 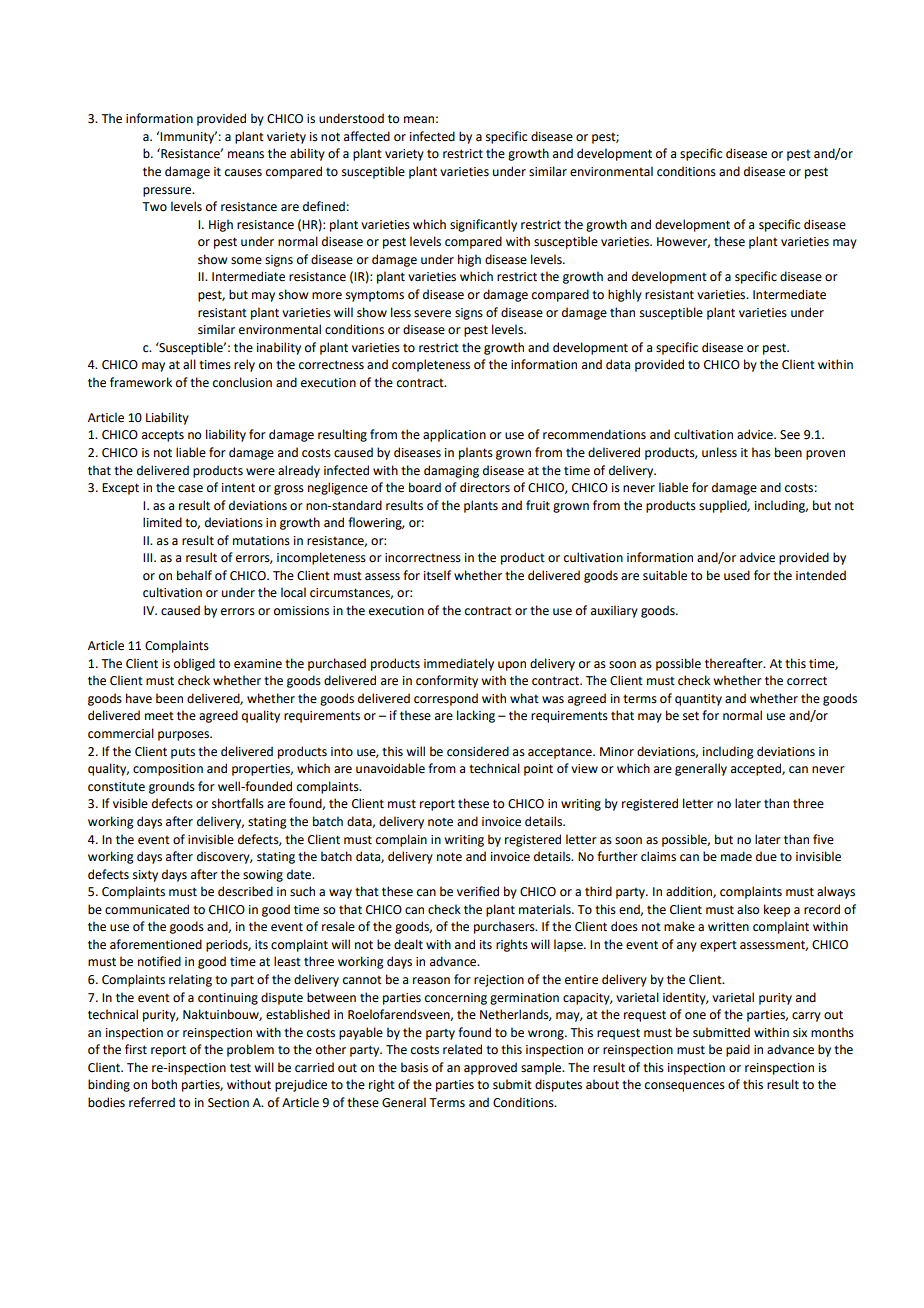 What do you see at coordinates (821, 575) in the screenshot?
I see `intended` at bounding box center [821, 575].
